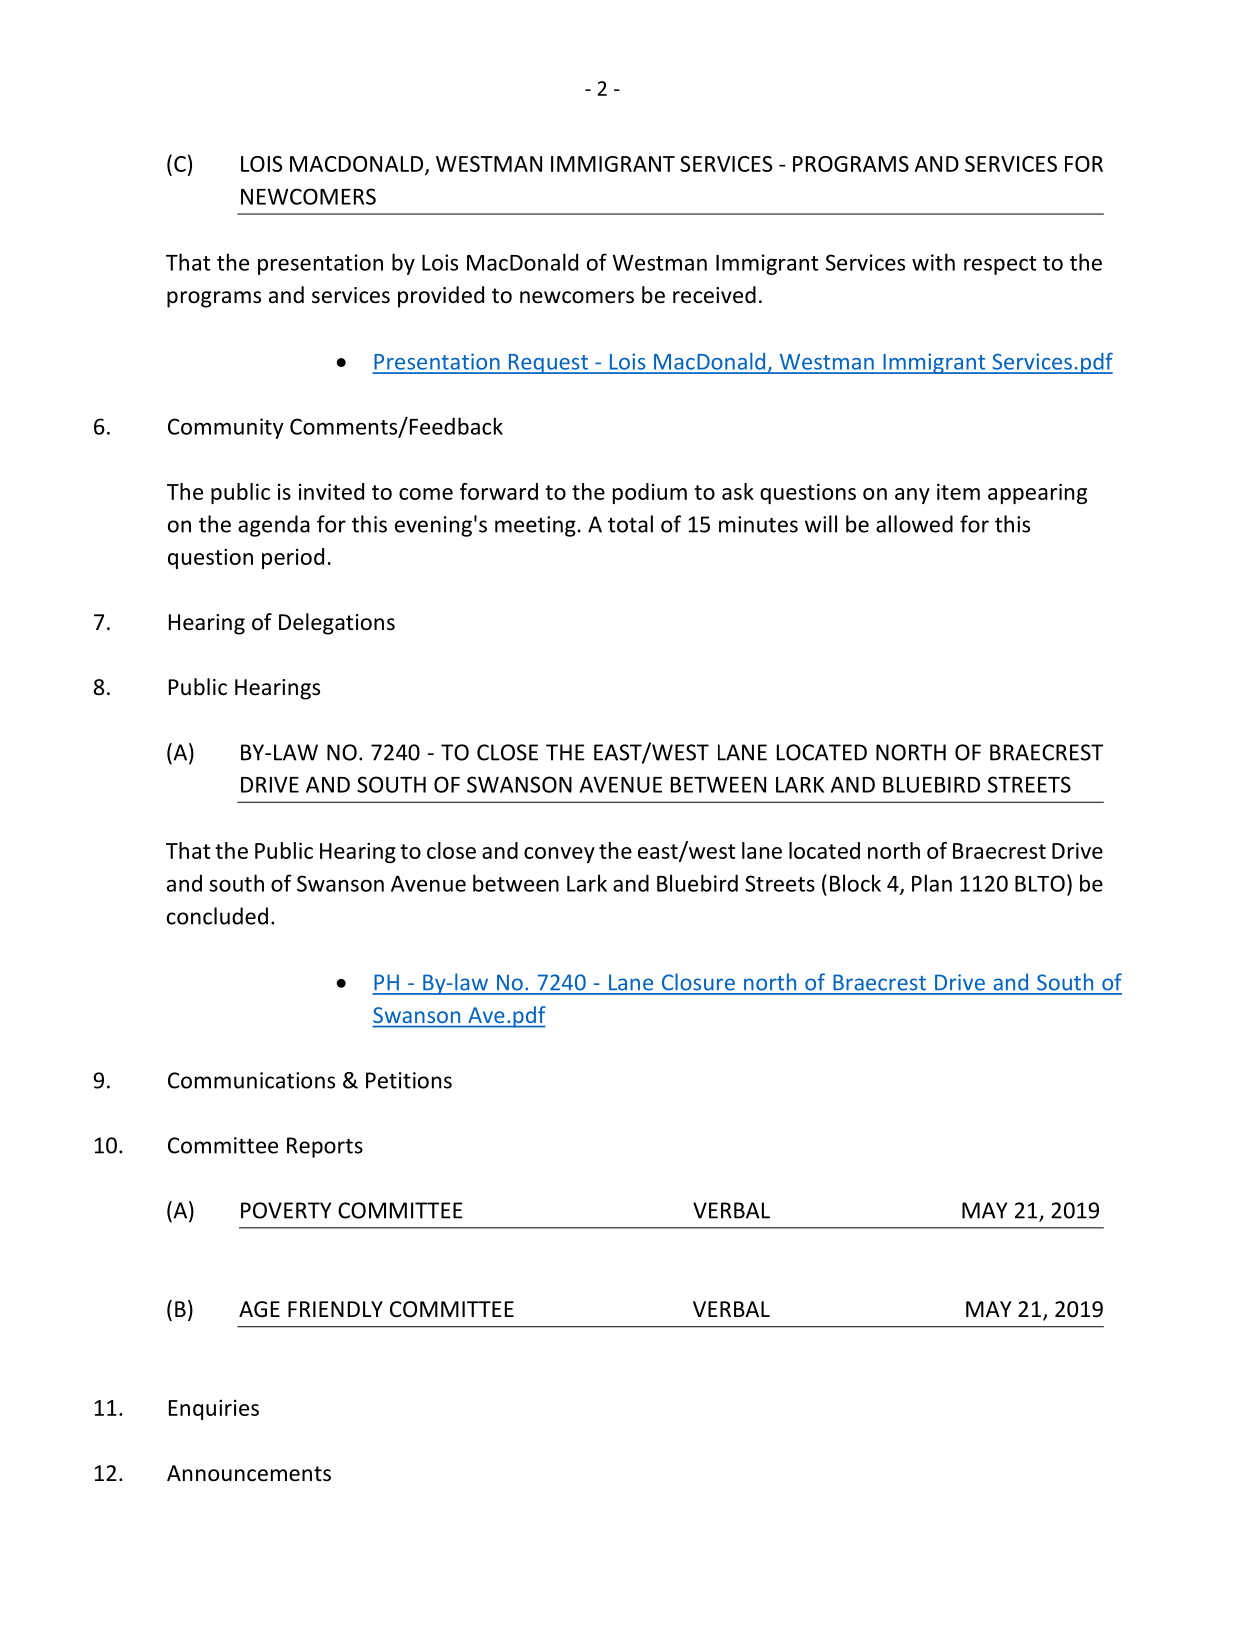 Image resolution: width=1260 pixels, height=1631 pixels. What do you see at coordinates (932, 883) in the image?
I see `Plan` at bounding box center [932, 883].
